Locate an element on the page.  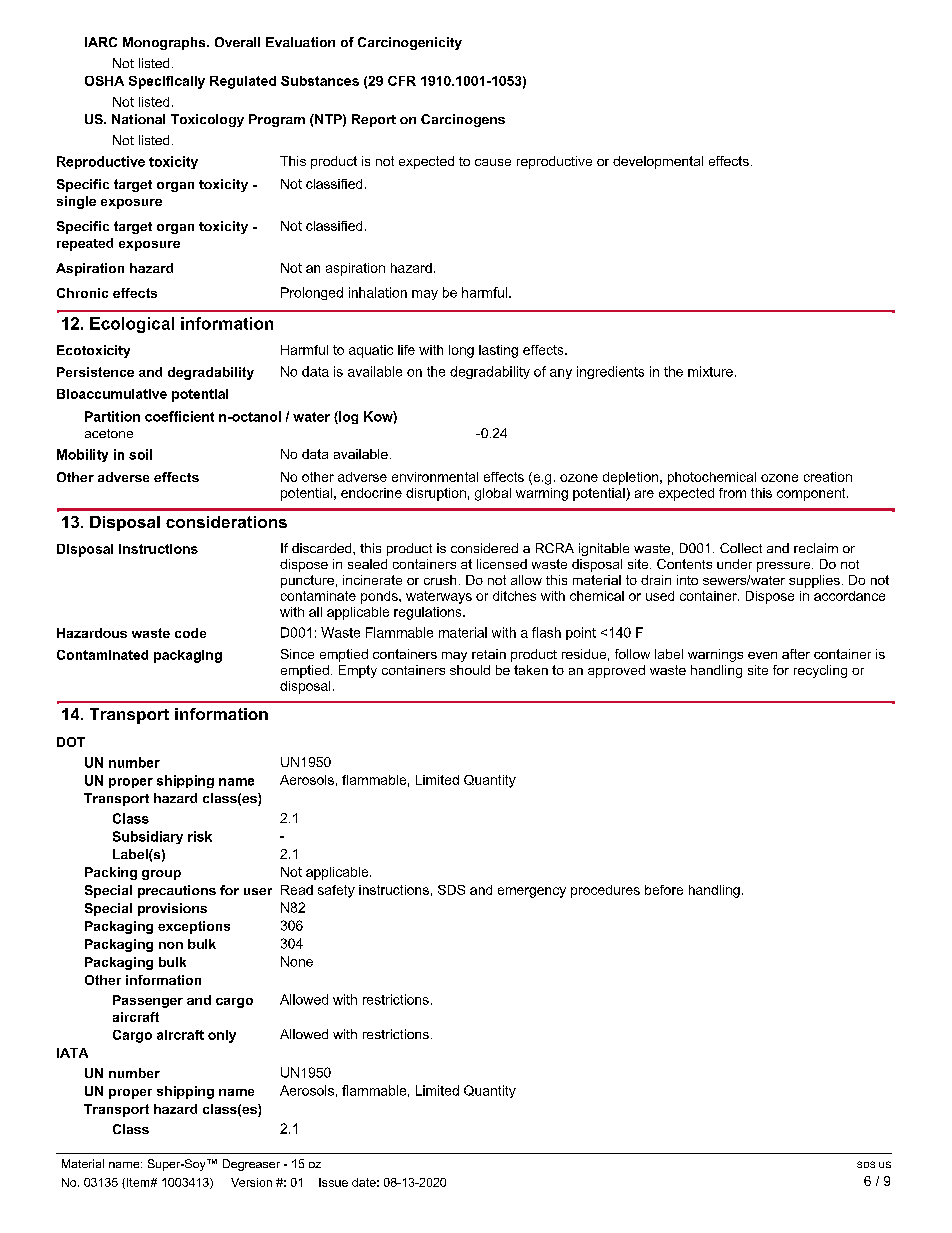
even is located at coordinates (762, 655).
